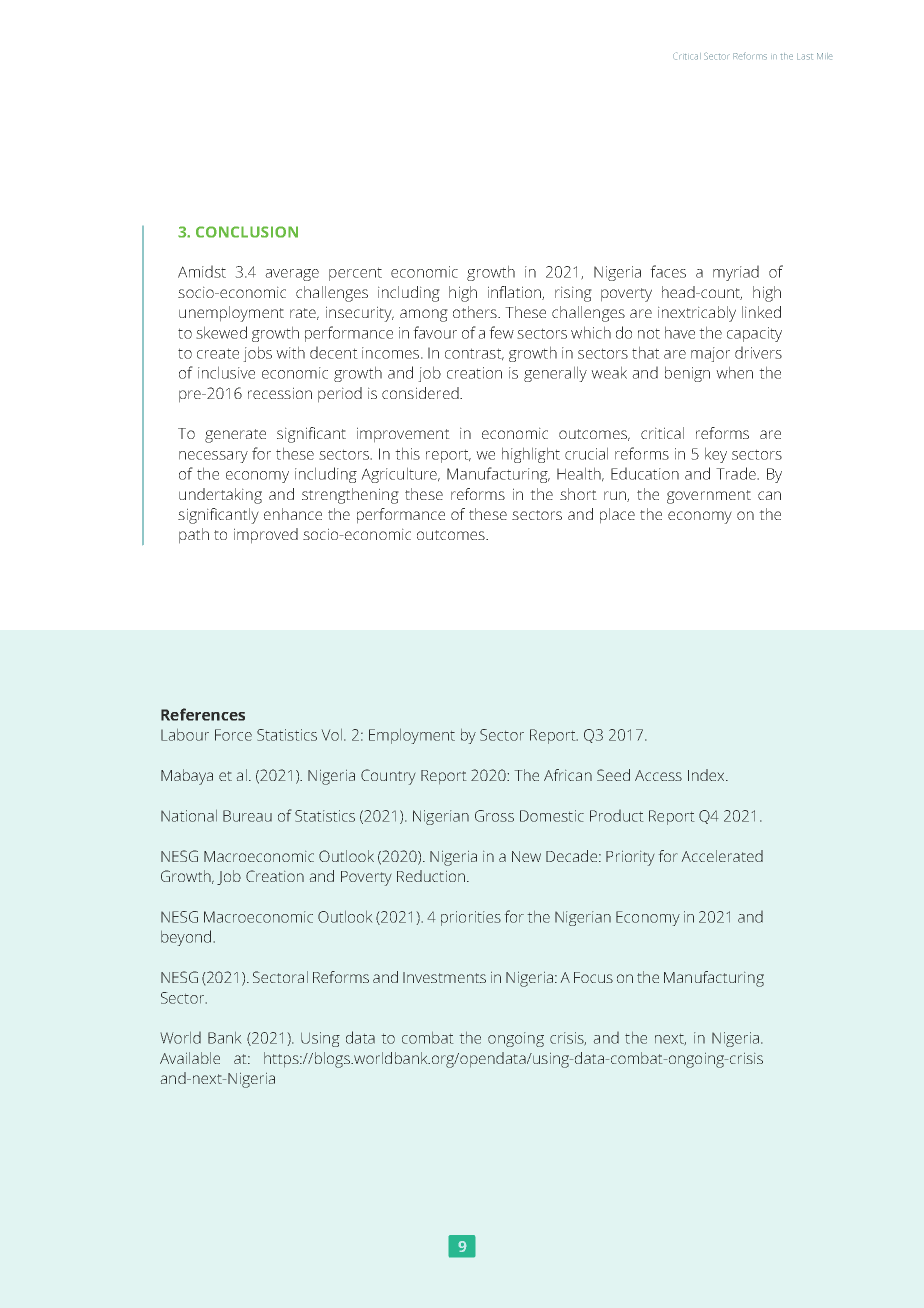 The image size is (924, 1308). What do you see at coordinates (247, 816) in the image?
I see `Bureau` at bounding box center [247, 816].
